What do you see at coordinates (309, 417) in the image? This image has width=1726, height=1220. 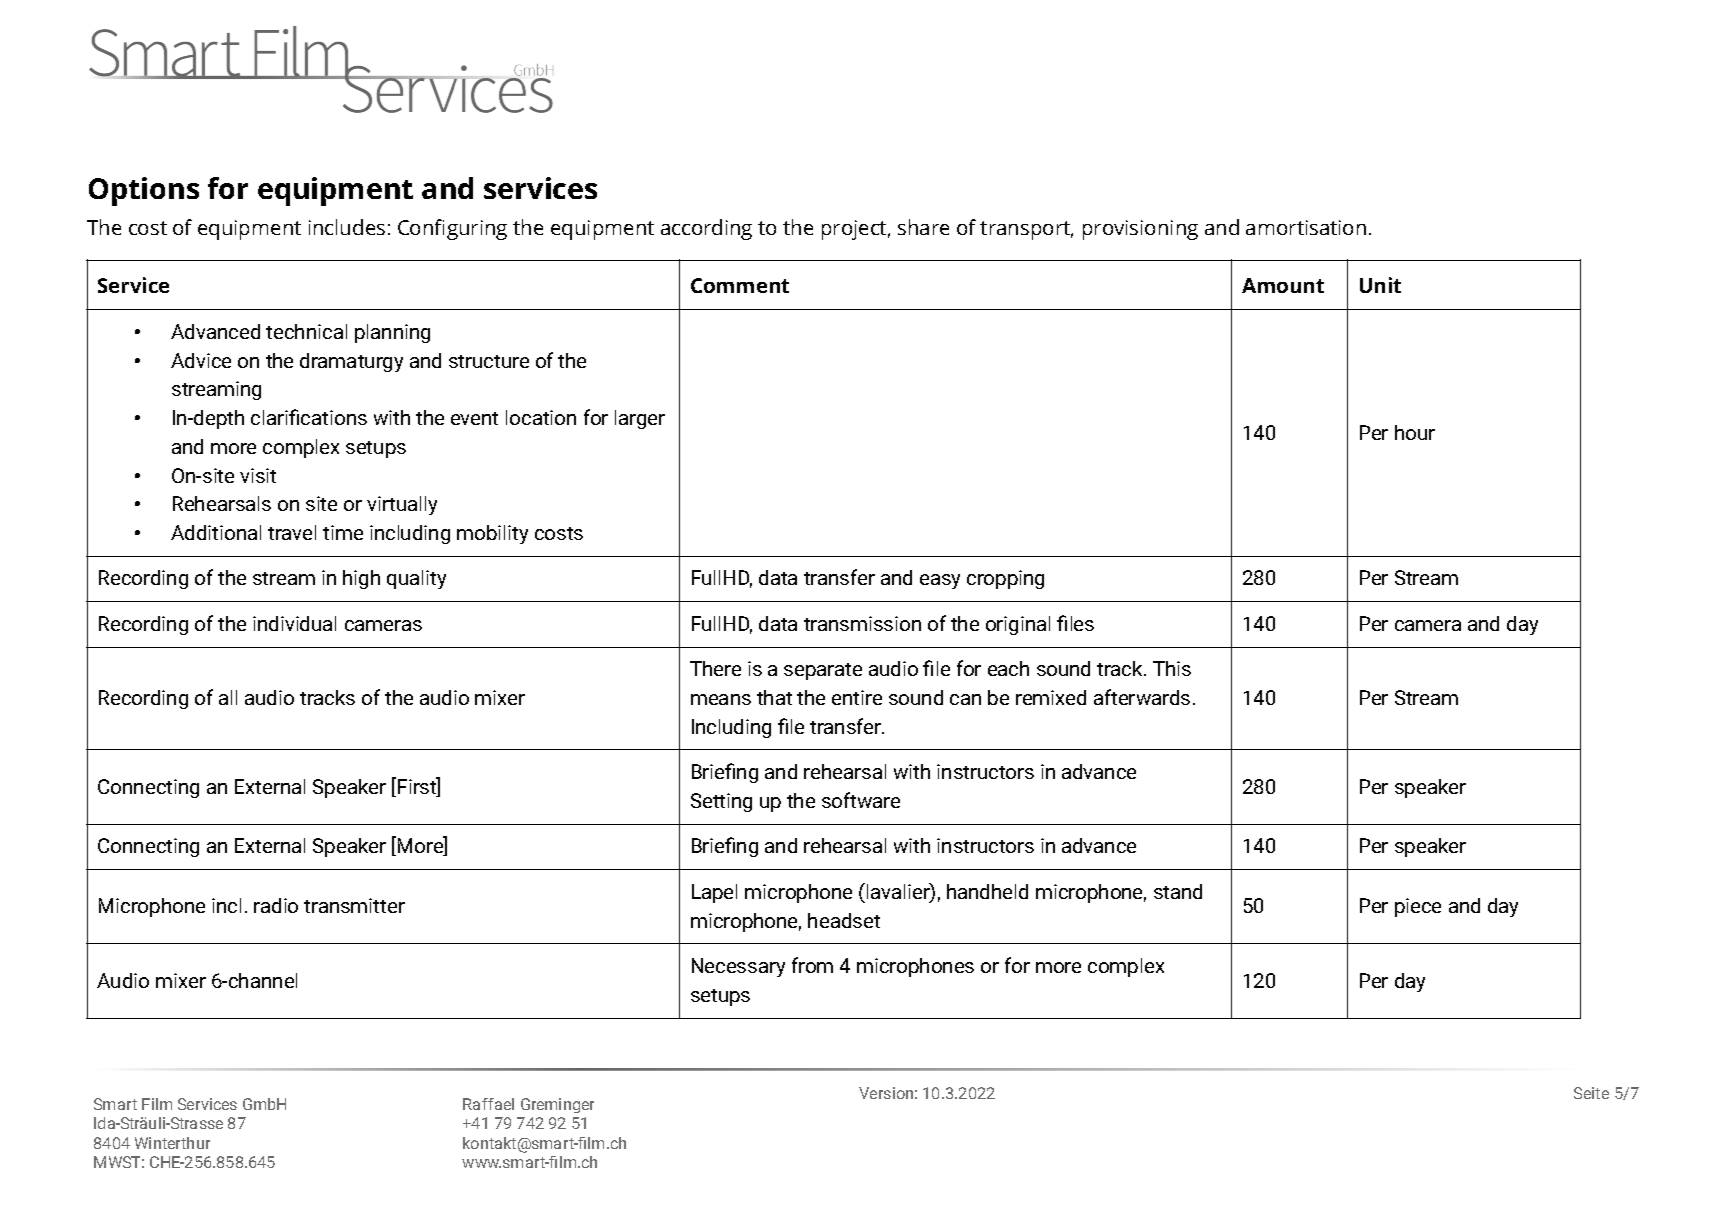 I see `clarifications` at bounding box center [309, 417].
